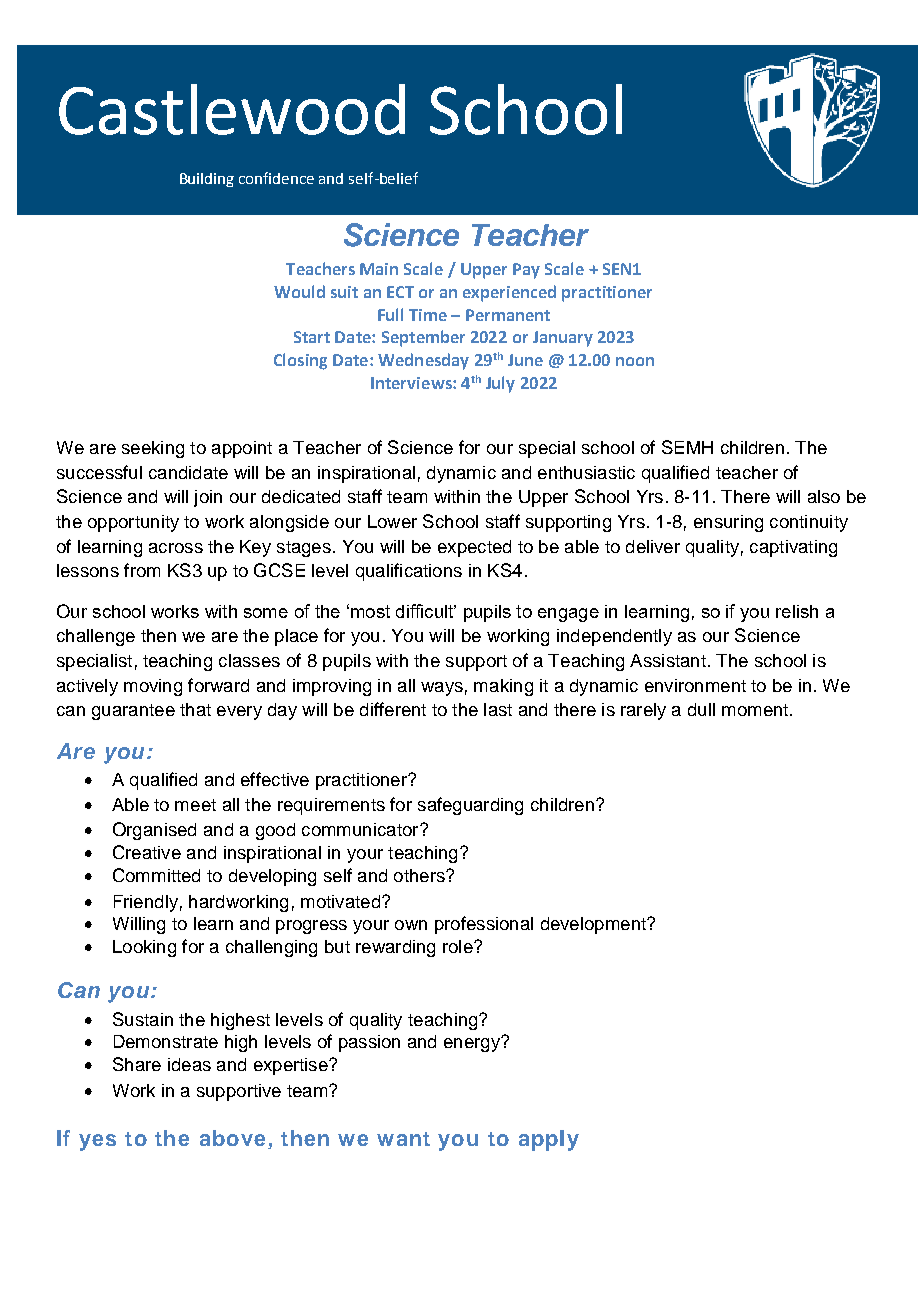 This page has width=924, height=1308. Describe the element at coordinates (526, 271) in the page. I see `Pay` at that location.
